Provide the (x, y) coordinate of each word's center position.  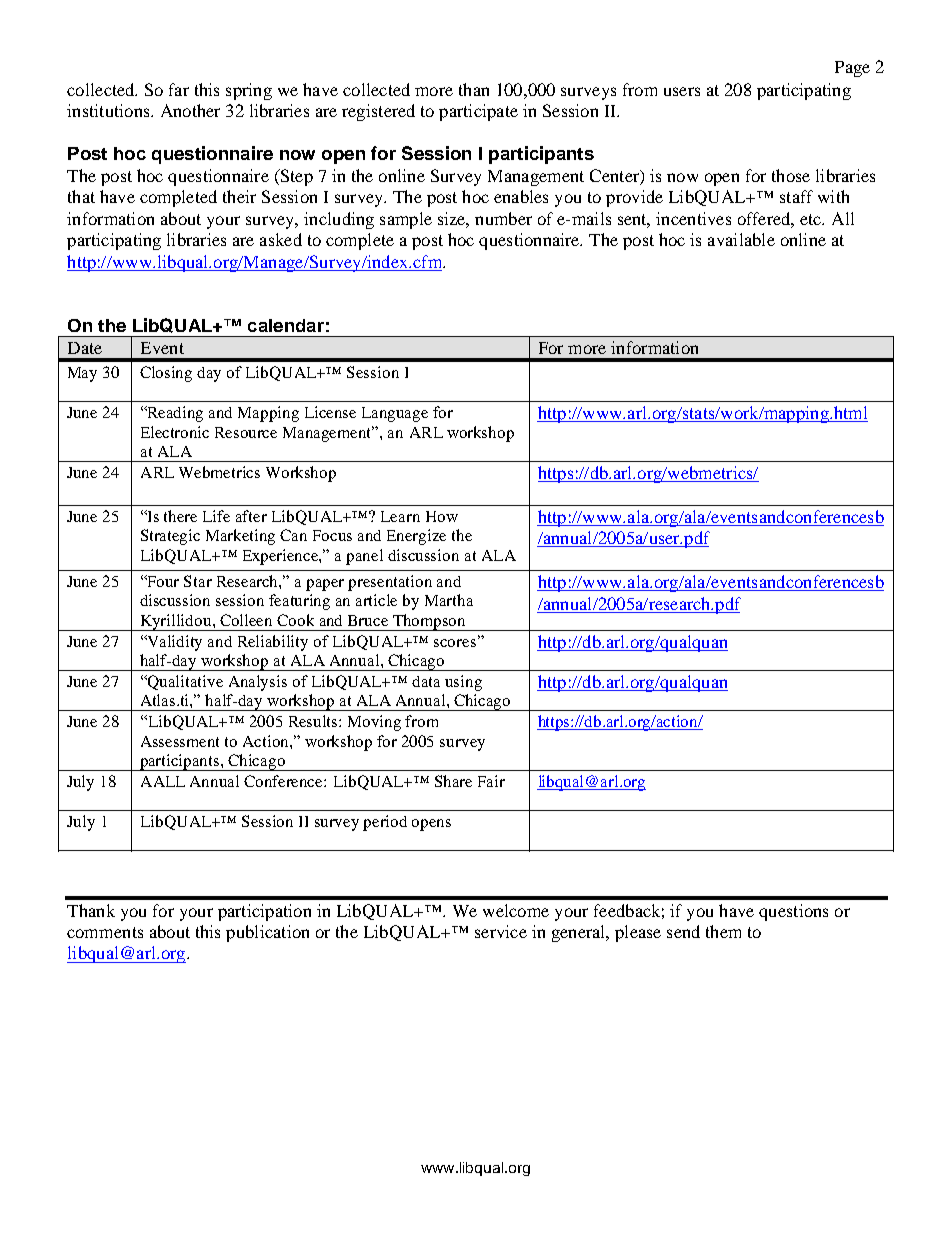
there (180, 516)
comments (105, 932)
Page (852, 69)
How (442, 516)
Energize (416, 537)
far (179, 89)
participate (478, 112)
